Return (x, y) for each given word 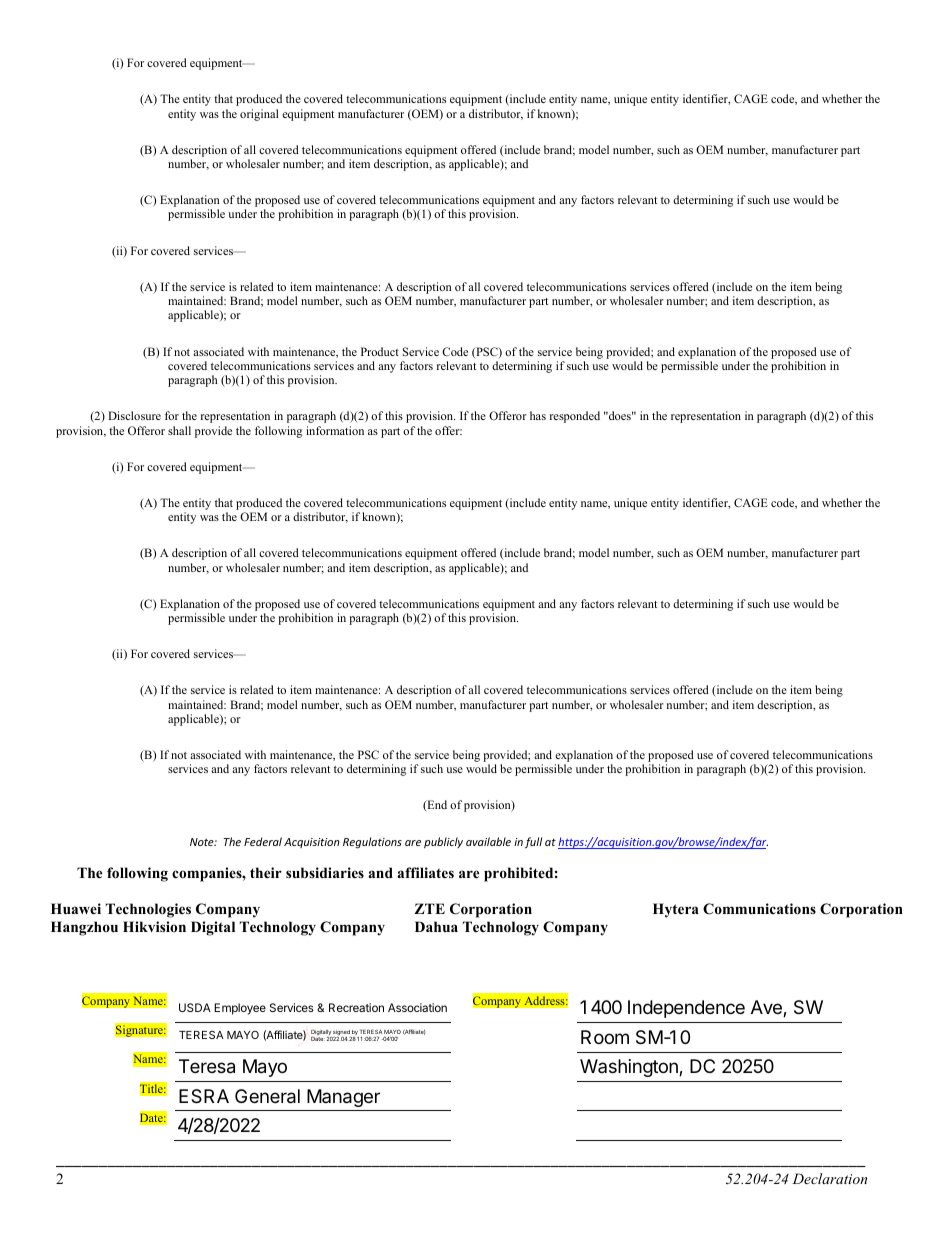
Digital (213, 928)
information (335, 430)
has (538, 415)
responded (575, 417)
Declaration (829, 1178)
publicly (443, 842)
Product (380, 351)
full (533, 842)
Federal (263, 841)
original (259, 115)
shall (179, 430)
